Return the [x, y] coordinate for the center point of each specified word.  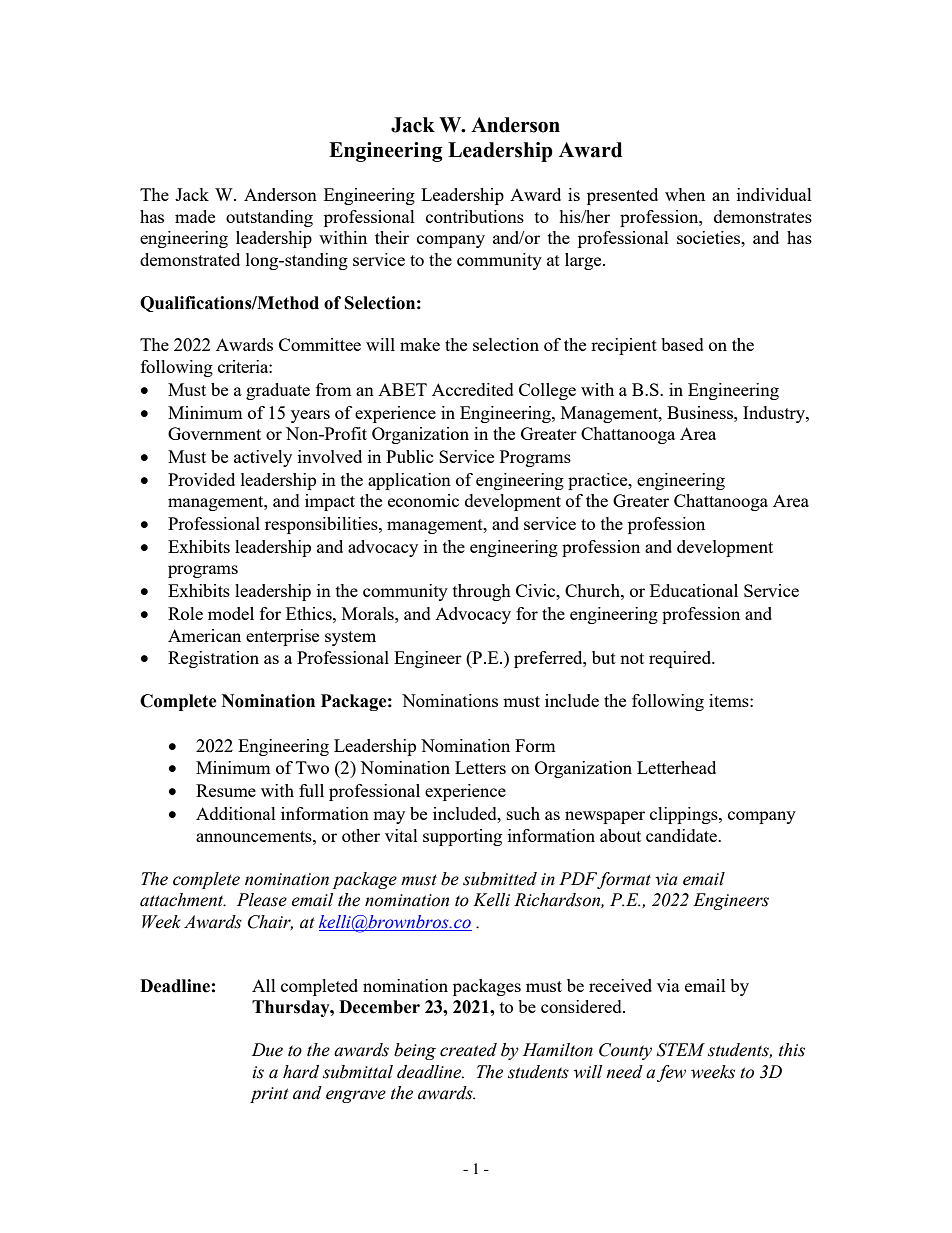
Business [701, 412]
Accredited [473, 389]
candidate [682, 835]
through [482, 592]
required [681, 659]
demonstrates [763, 216]
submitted [500, 879]
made [195, 216]
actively [263, 458]
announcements [255, 836]
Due [267, 1050]
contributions [475, 216]
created [468, 1050]
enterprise [282, 637]
